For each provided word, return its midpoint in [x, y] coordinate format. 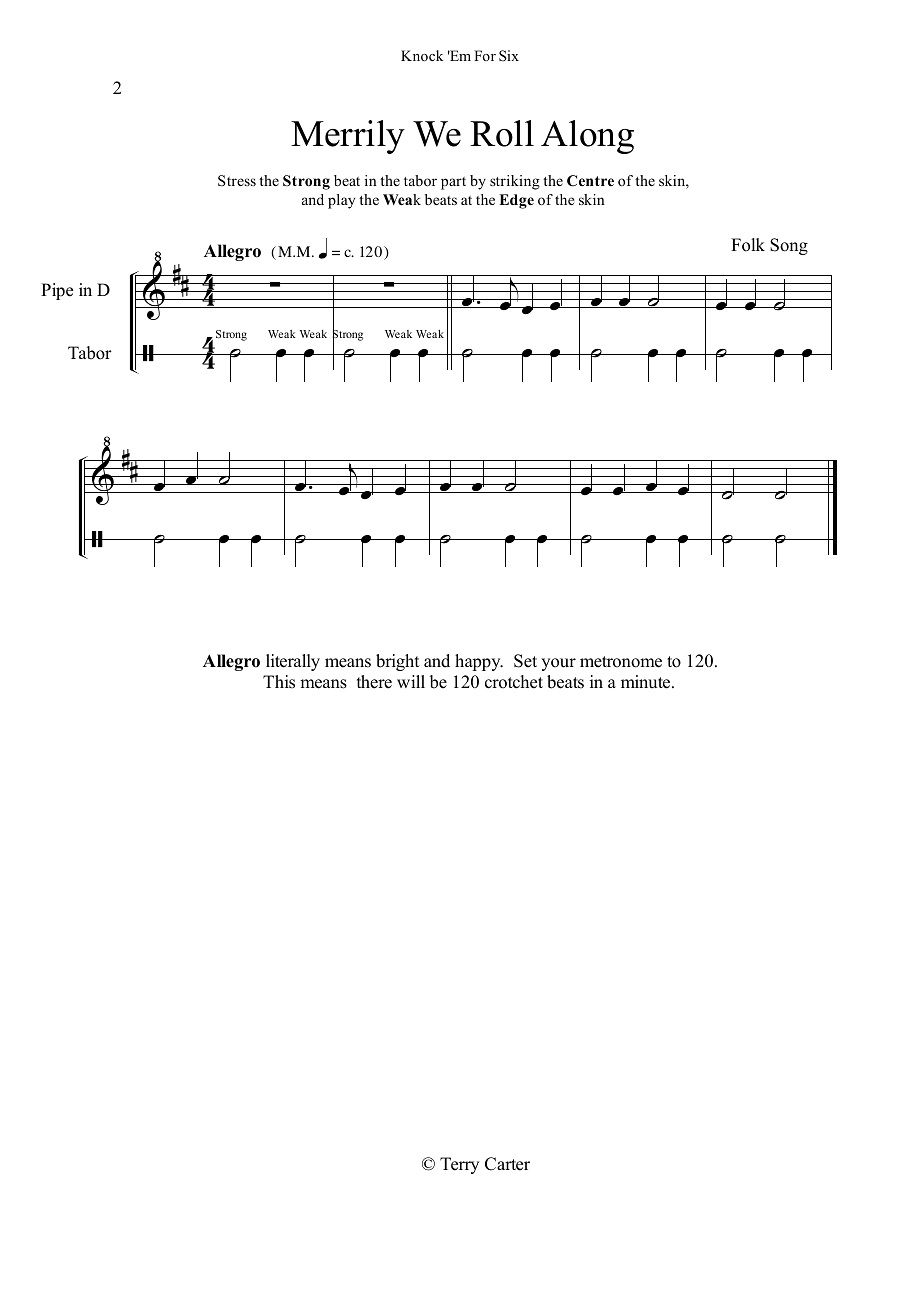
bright [397, 662]
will [411, 681]
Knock [422, 55]
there [374, 682]
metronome [621, 662]
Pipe [57, 291]
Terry [459, 1165]
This [279, 682]
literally [293, 662]
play [341, 201]
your [558, 664]
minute [647, 682]
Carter [507, 1164]
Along [587, 137]
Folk [748, 245]
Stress [237, 181]
